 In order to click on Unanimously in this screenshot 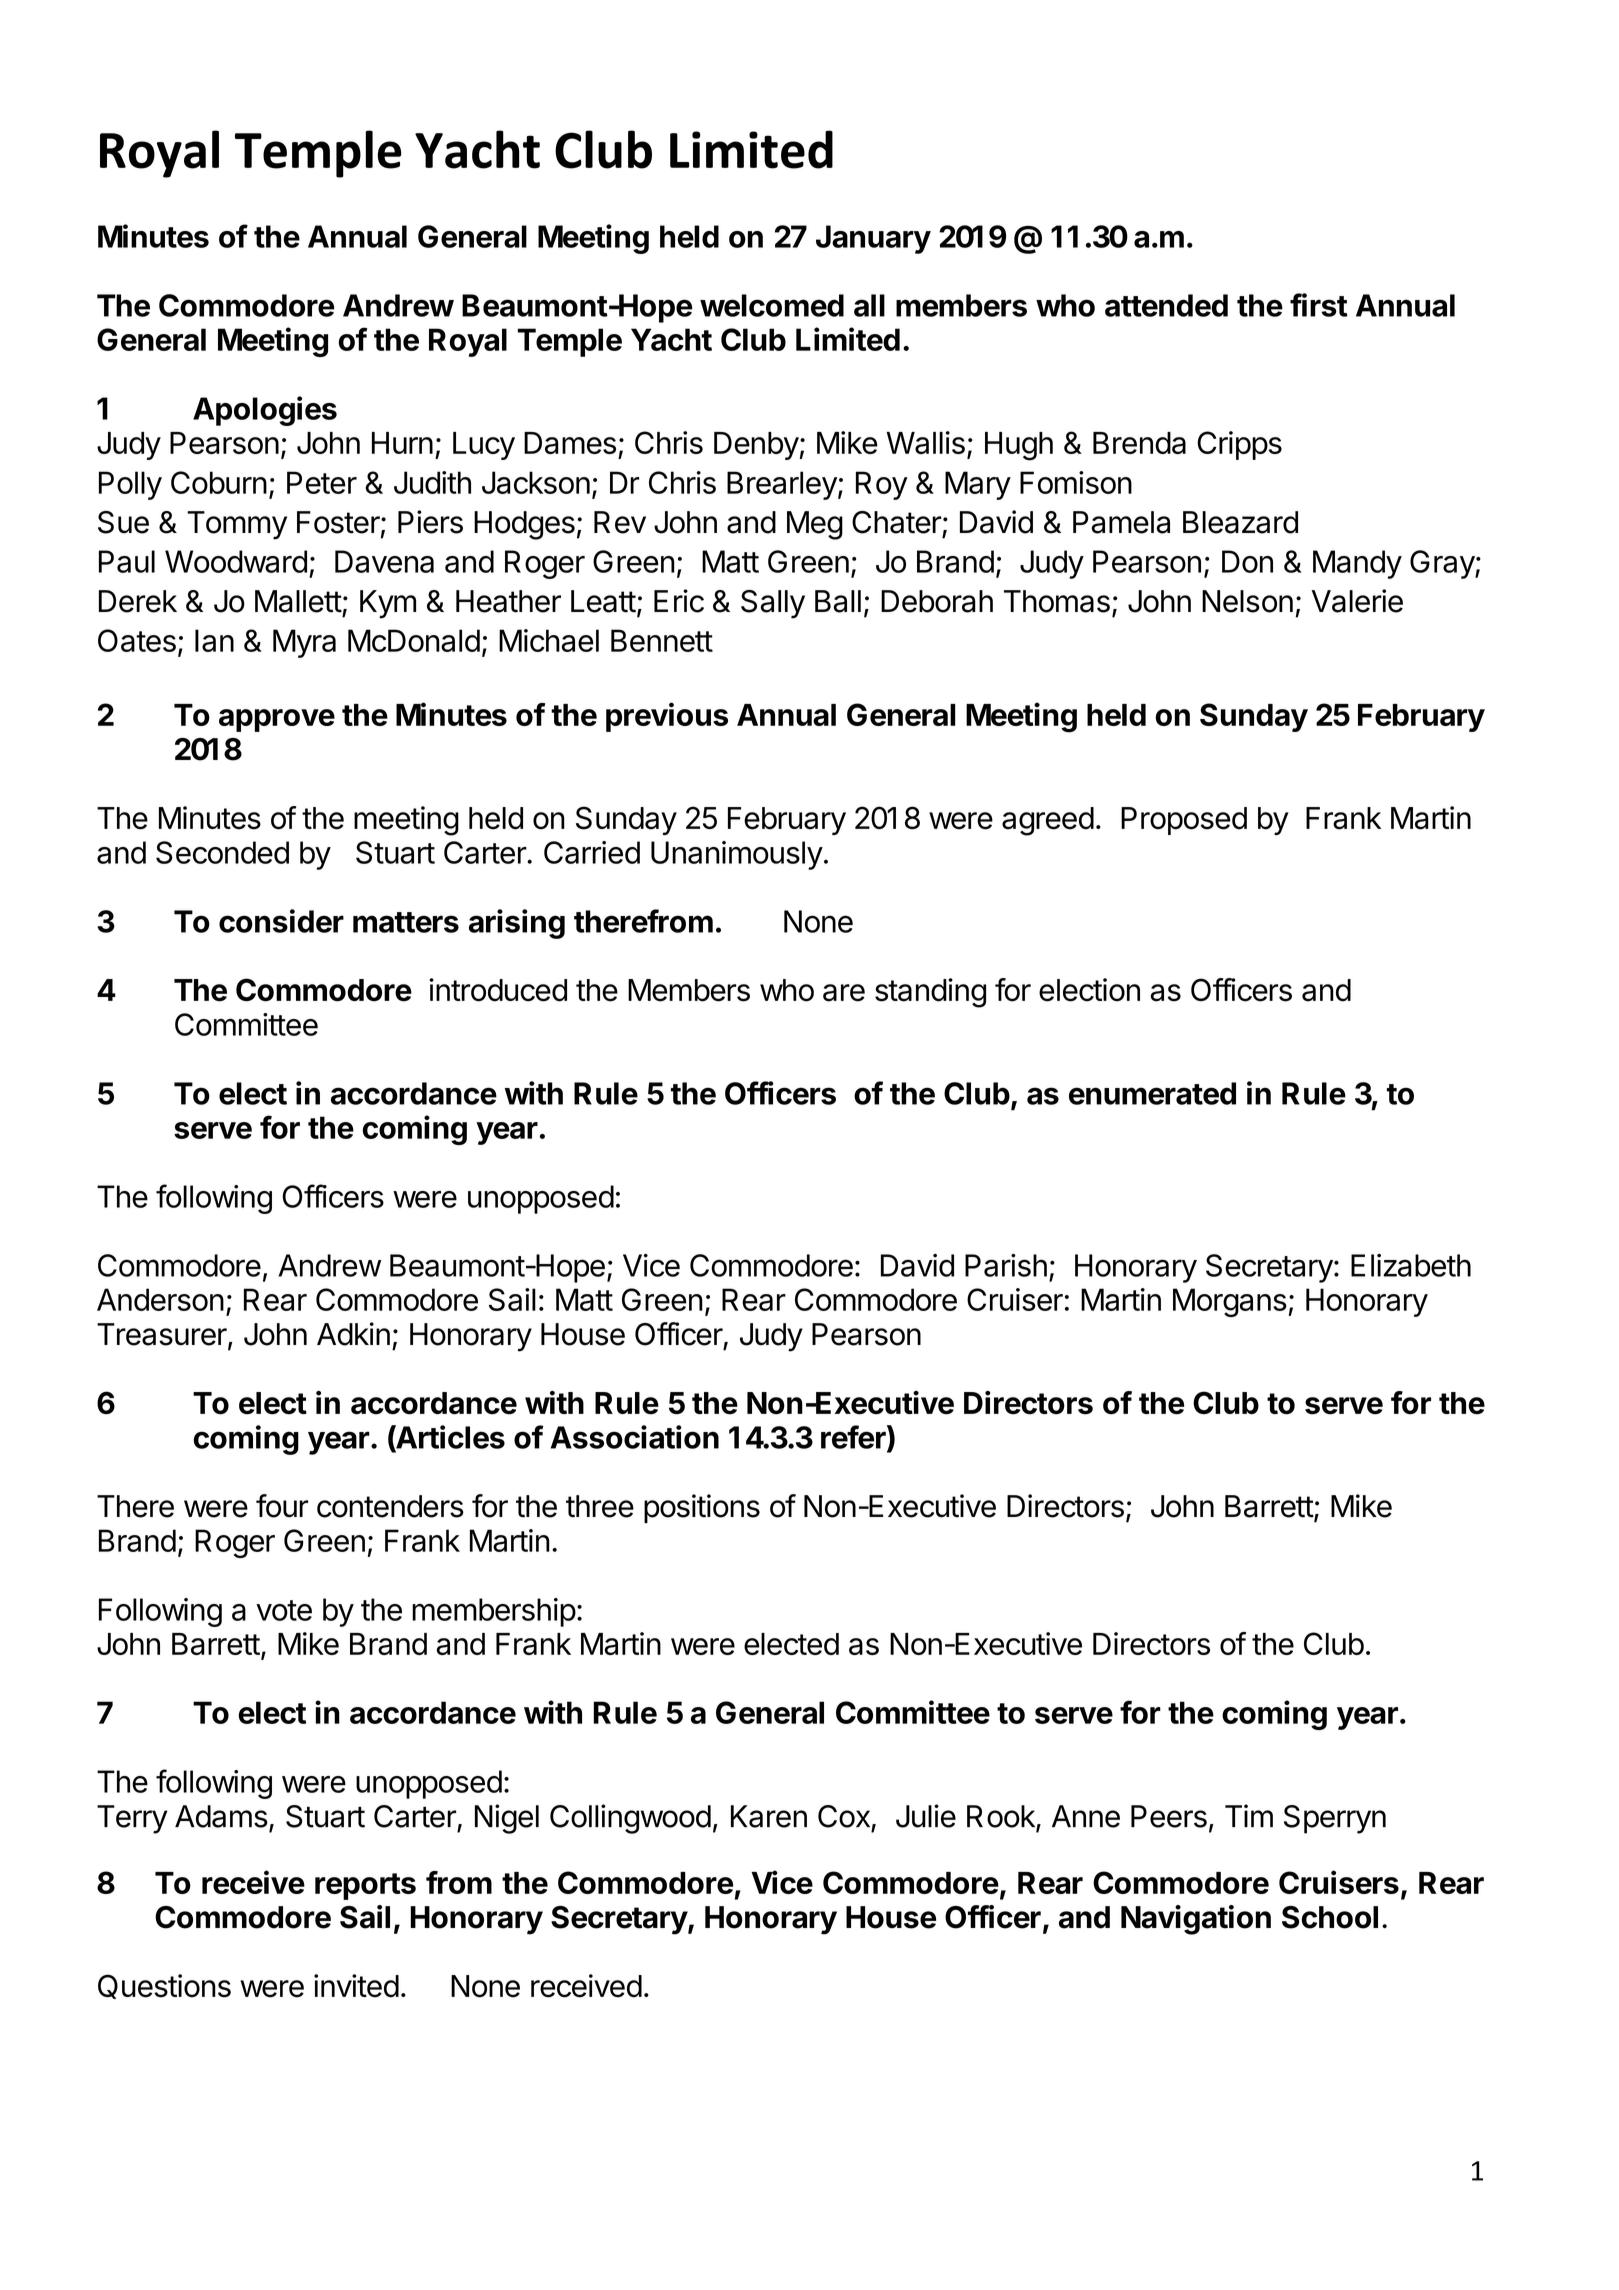, I will do `click(737, 855)`.
